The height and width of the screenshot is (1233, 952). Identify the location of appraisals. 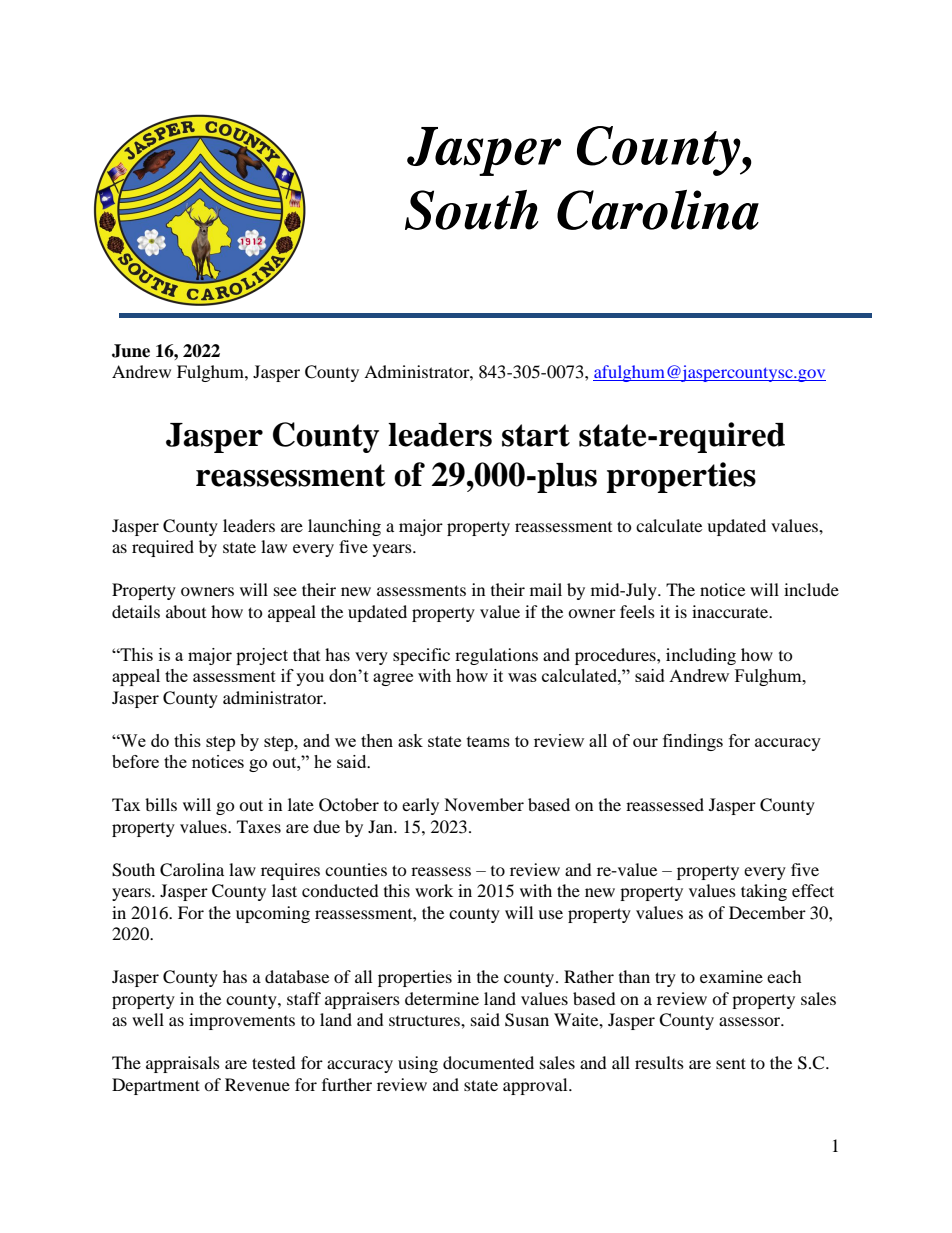
(183, 1064).
